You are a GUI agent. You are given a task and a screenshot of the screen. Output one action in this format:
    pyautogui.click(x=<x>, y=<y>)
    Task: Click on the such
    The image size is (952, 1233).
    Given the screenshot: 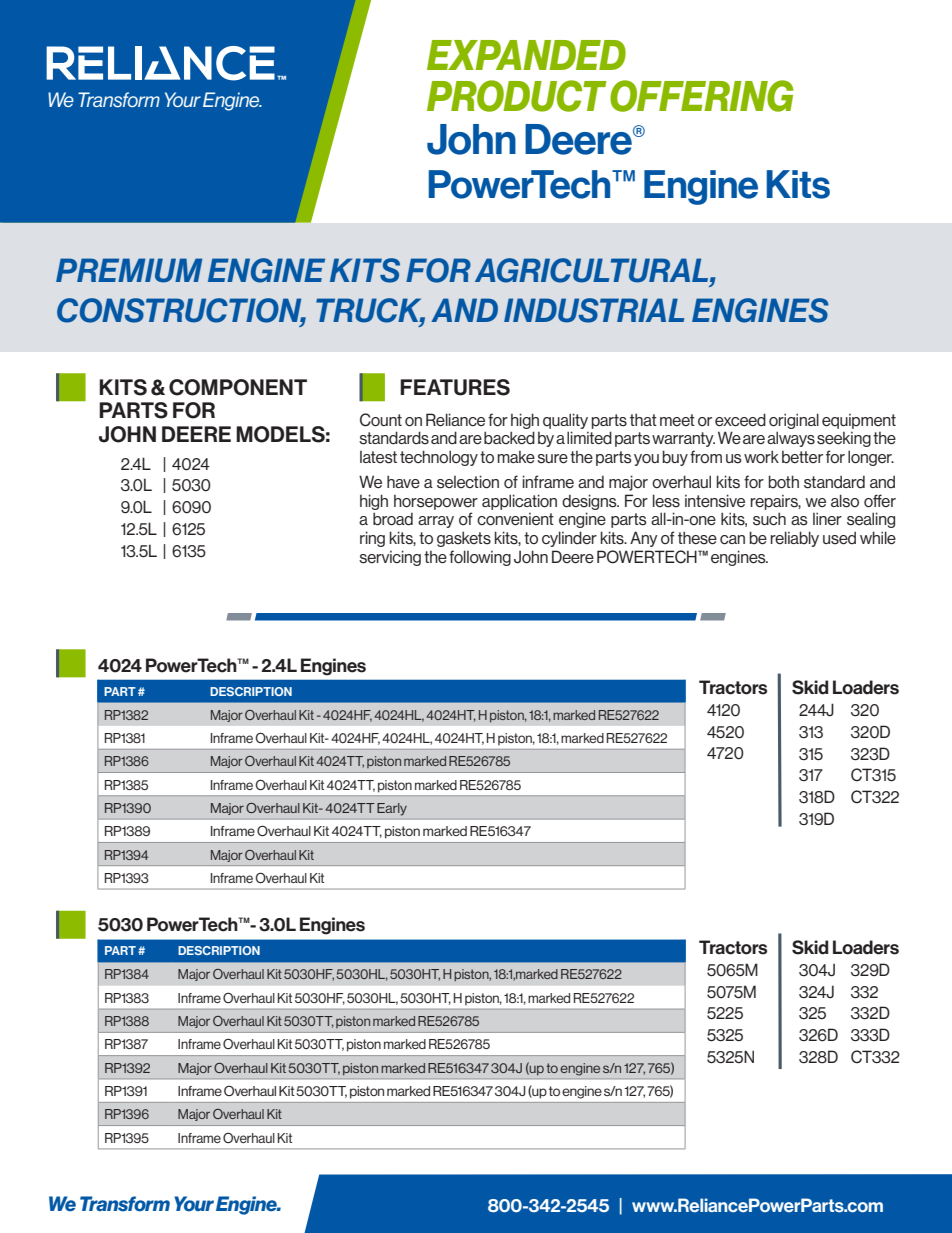 What is the action you would take?
    pyautogui.click(x=769, y=519)
